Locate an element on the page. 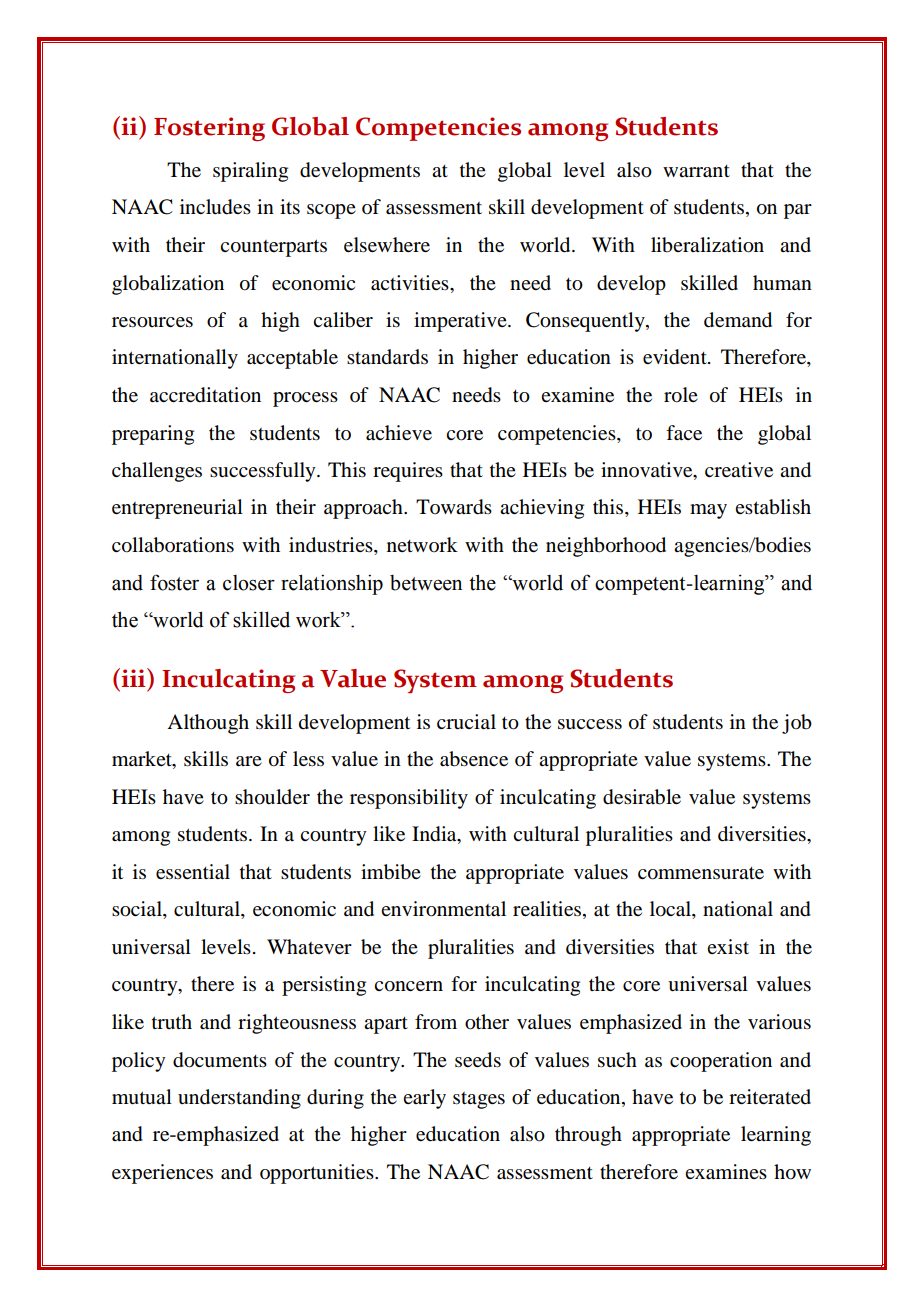 This page has height=1307, width=924. commensurate is located at coordinates (701, 873).
